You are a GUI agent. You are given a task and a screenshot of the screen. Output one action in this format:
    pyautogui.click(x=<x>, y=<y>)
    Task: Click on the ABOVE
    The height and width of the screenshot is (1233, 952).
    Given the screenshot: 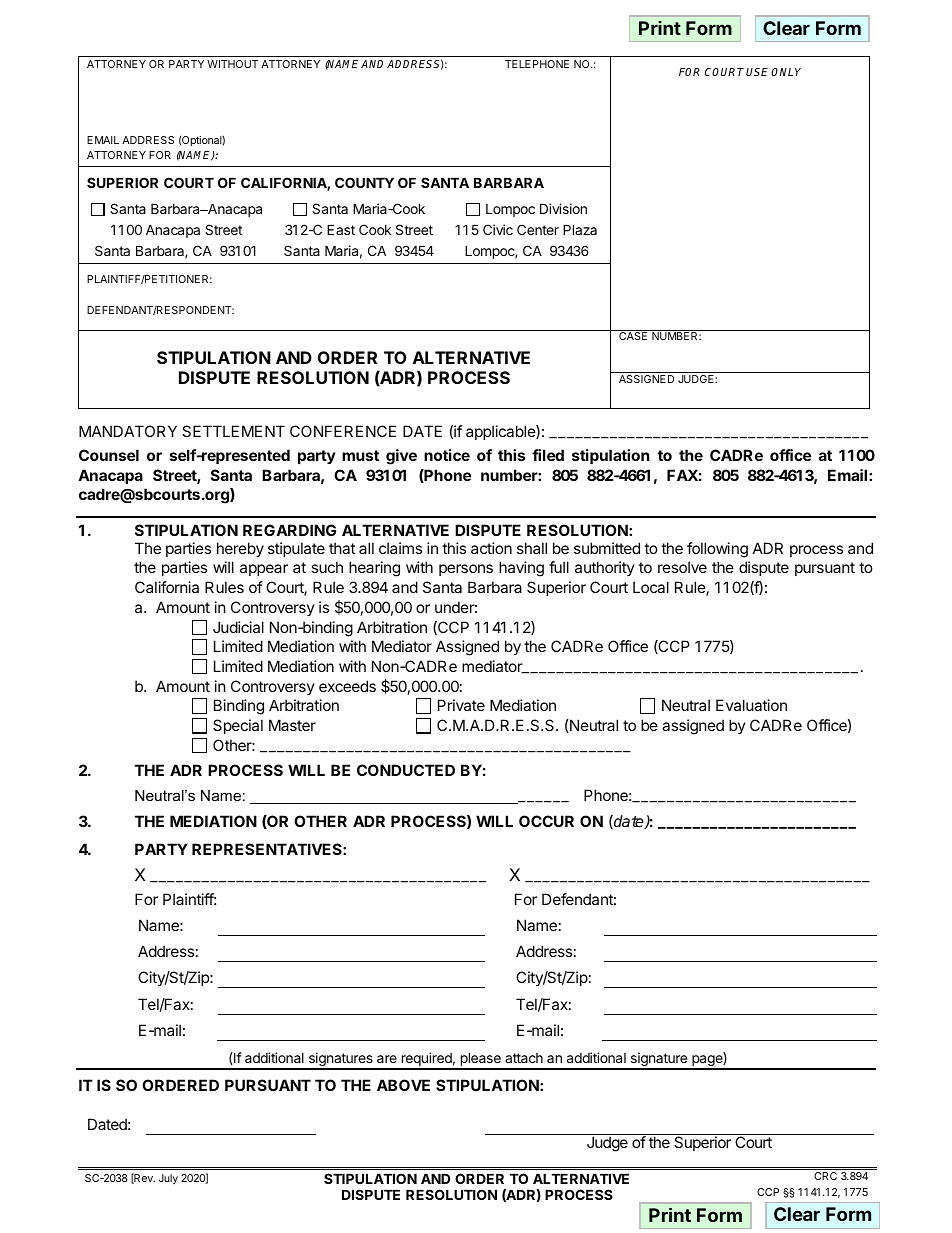 What is the action you would take?
    pyautogui.click(x=403, y=1085)
